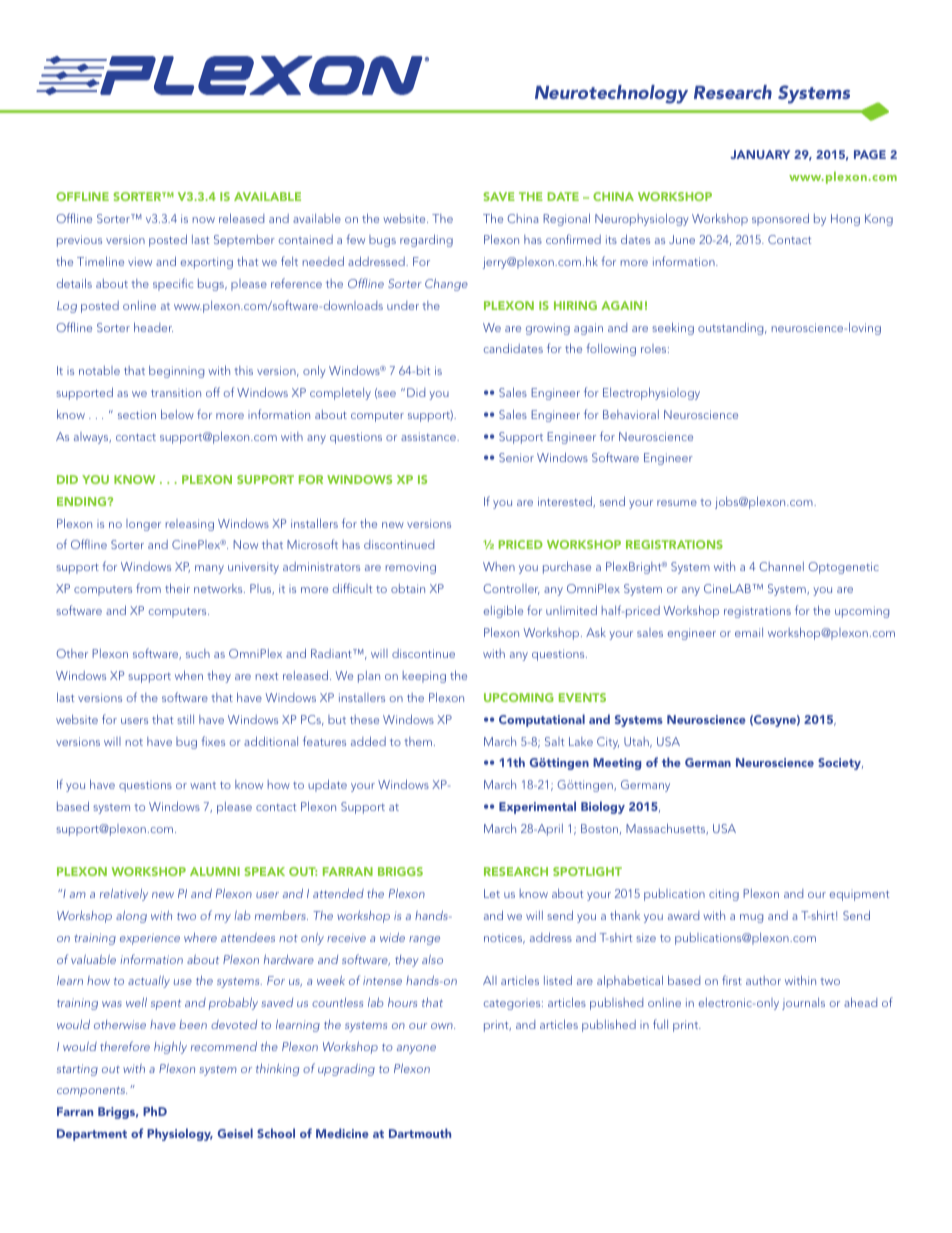  Describe the element at coordinates (244, 241) in the screenshot. I see `September` at that location.
